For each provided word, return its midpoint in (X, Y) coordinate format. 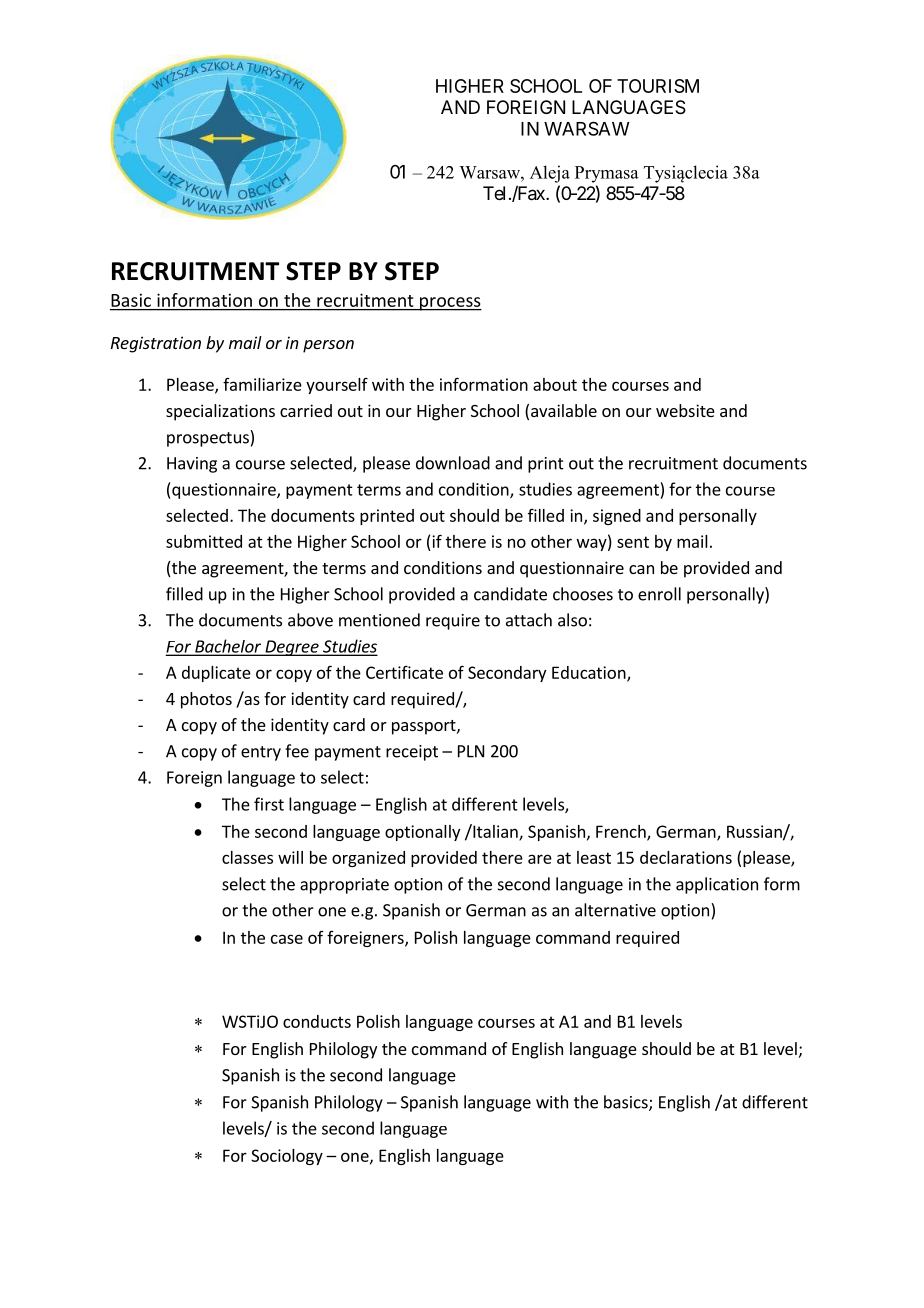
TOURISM (658, 86)
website (685, 410)
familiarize (262, 384)
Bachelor (228, 647)
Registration (156, 344)
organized (368, 859)
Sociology (287, 1157)
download (453, 463)
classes (247, 857)
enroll (659, 594)
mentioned (379, 620)
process (450, 304)
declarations (686, 857)
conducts (317, 1021)
